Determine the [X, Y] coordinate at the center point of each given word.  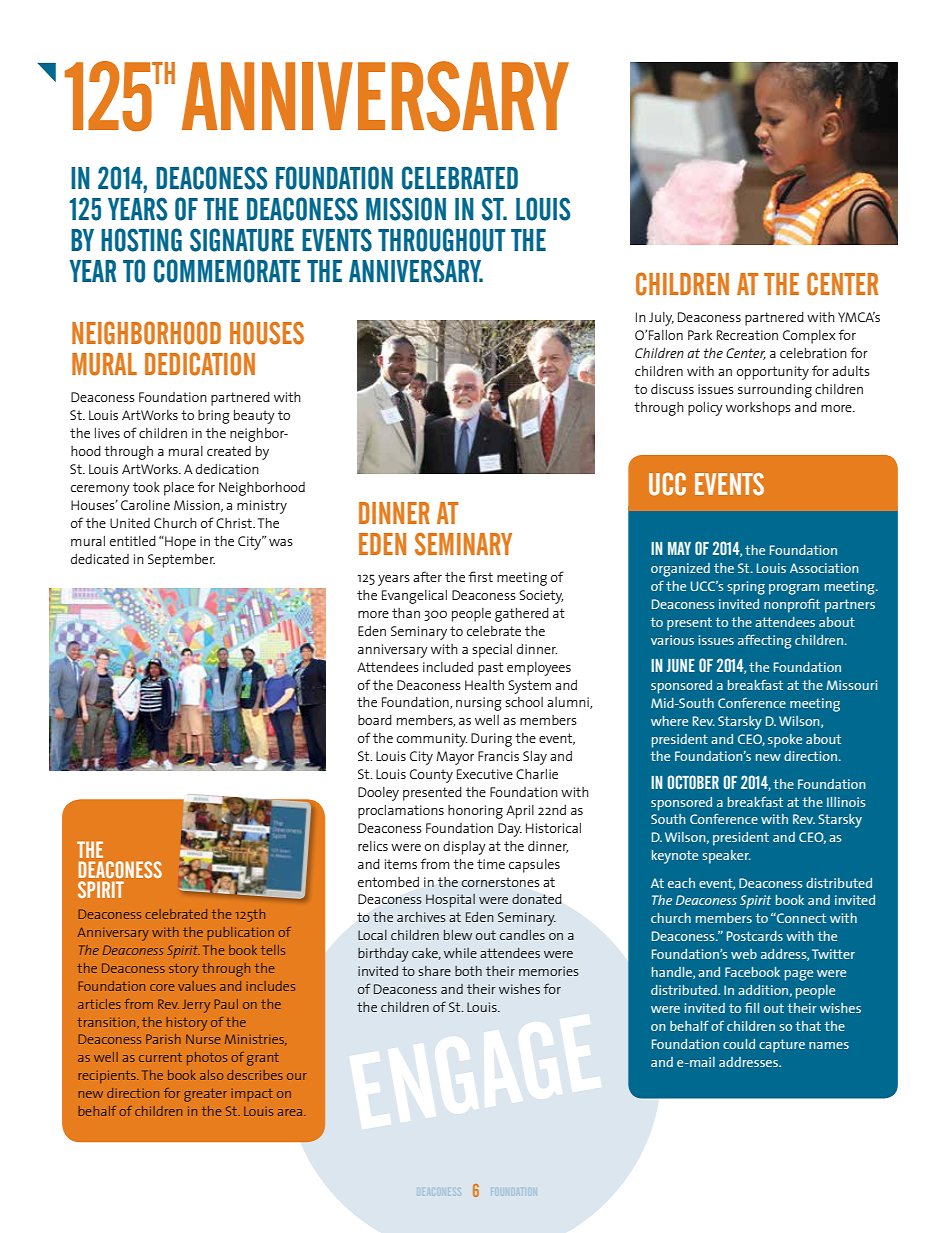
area [291, 1112]
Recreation [747, 335]
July [661, 319]
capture [782, 1046]
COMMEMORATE [227, 271]
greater [205, 1095]
